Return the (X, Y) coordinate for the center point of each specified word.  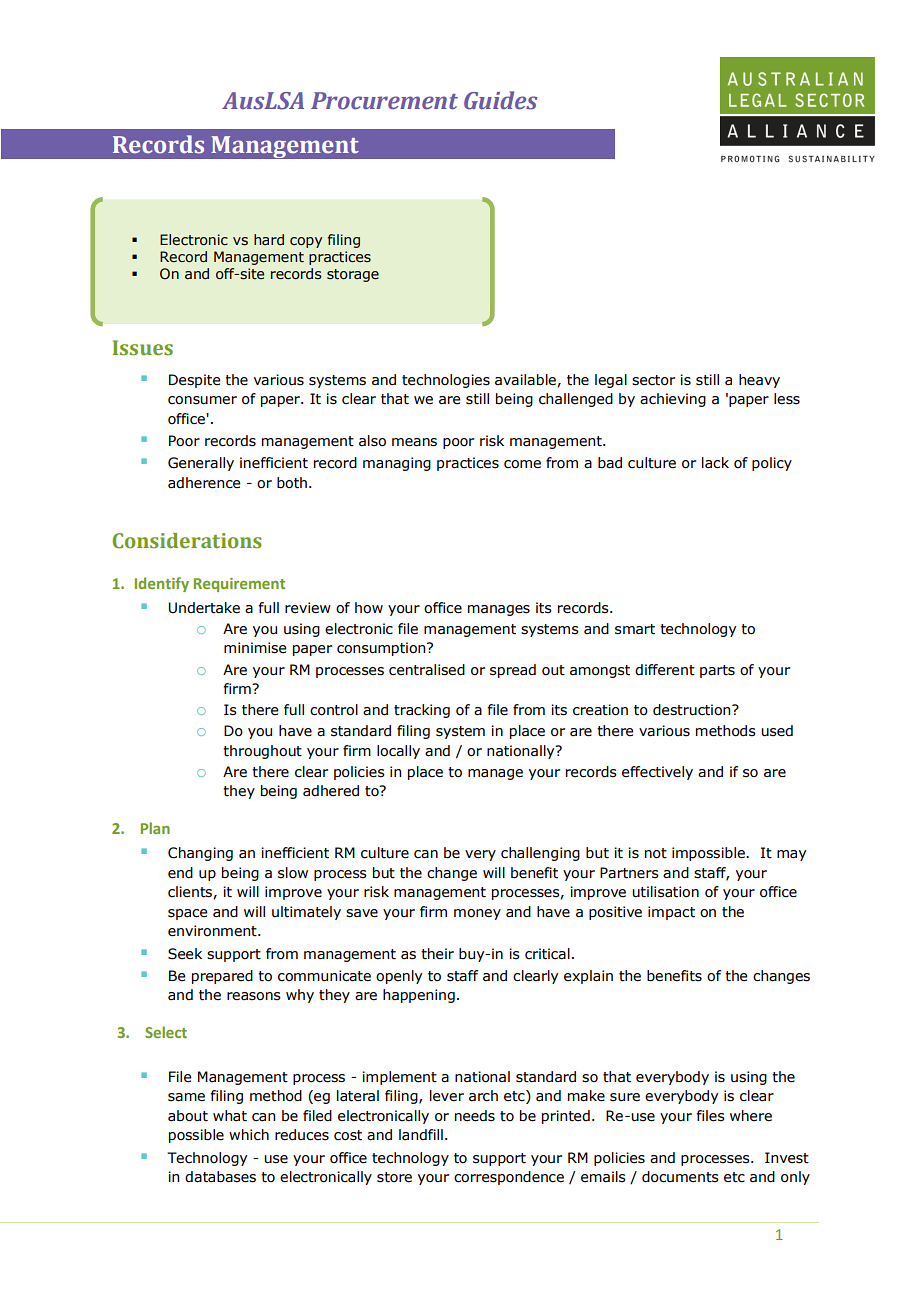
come (522, 464)
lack (715, 463)
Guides (501, 100)
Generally (201, 464)
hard (269, 239)
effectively (657, 773)
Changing (200, 854)
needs (475, 1116)
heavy (759, 381)
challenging (540, 854)
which (249, 1135)
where (751, 1116)
